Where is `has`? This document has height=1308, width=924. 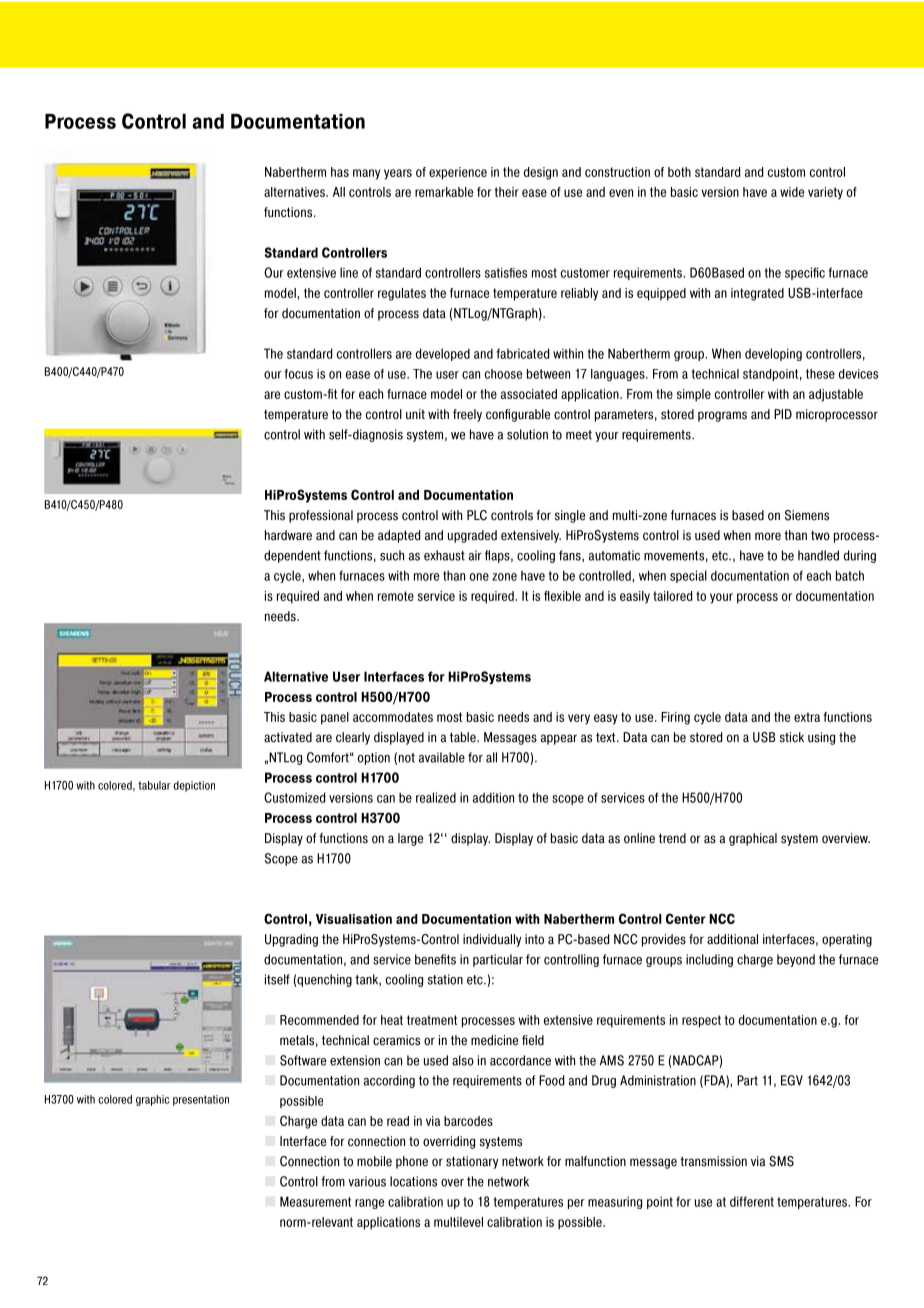
has is located at coordinates (340, 172).
